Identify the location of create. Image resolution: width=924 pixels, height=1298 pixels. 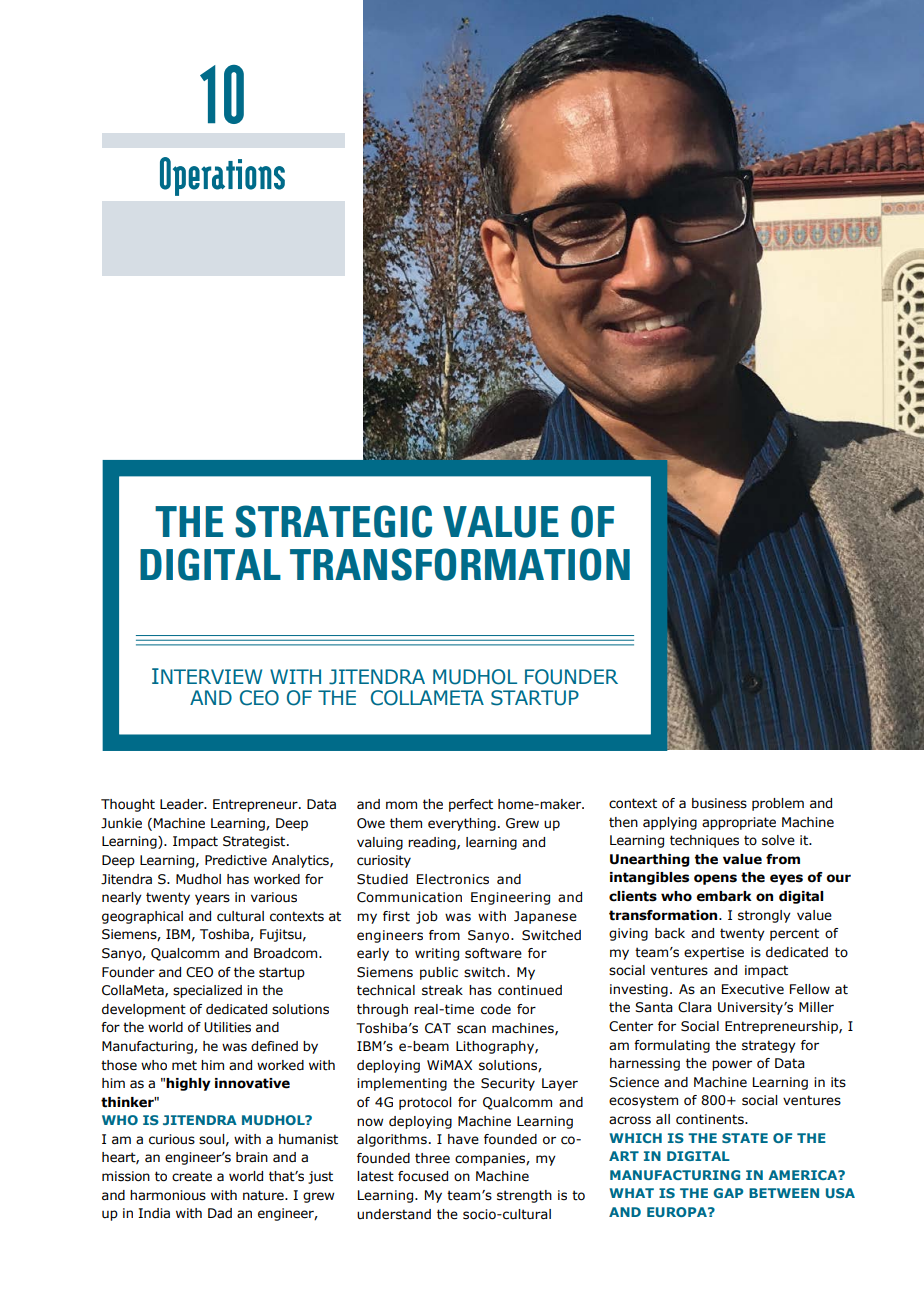
(192, 1176).
